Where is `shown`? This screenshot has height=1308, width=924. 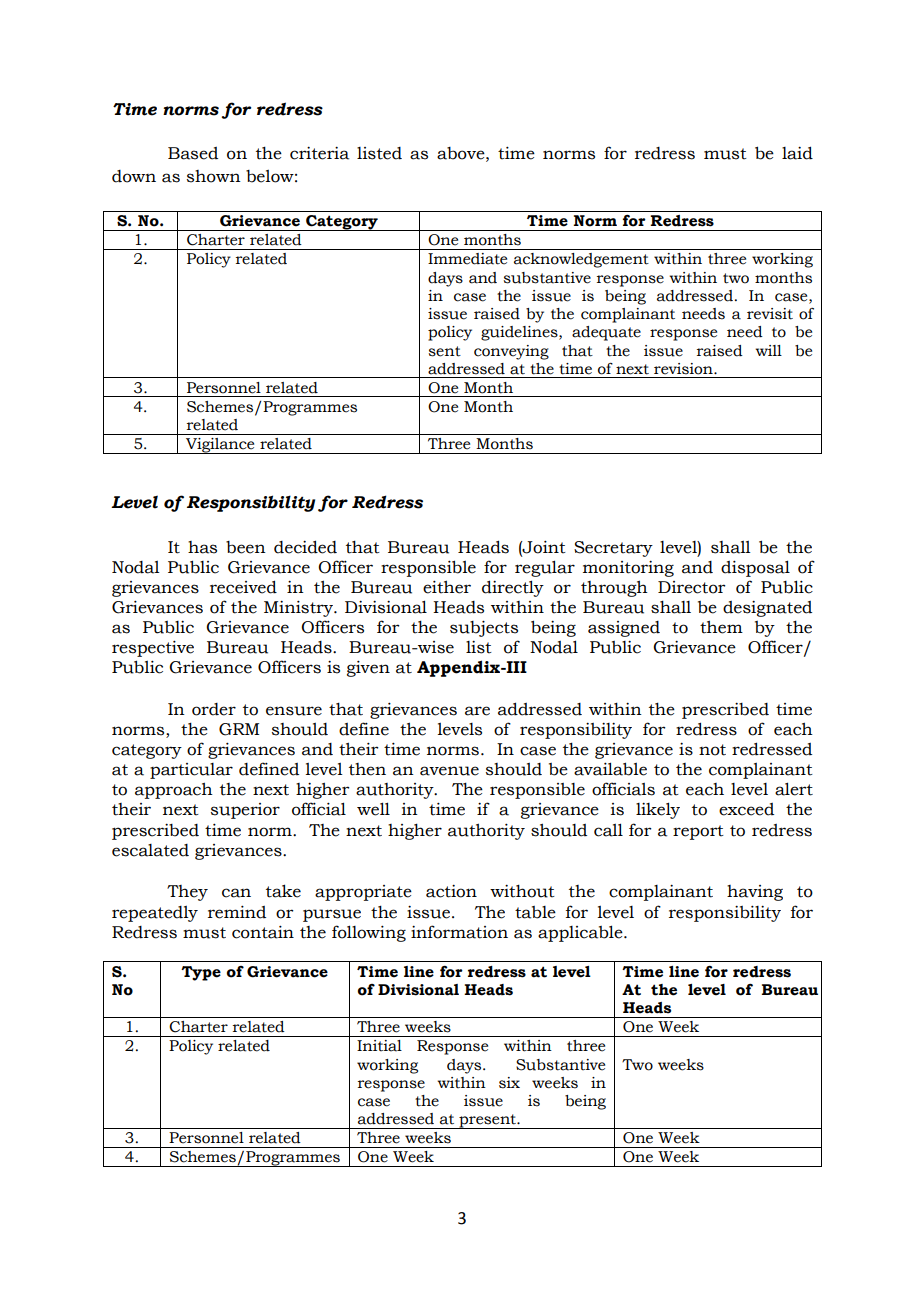
shown is located at coordinates (214, 176).
